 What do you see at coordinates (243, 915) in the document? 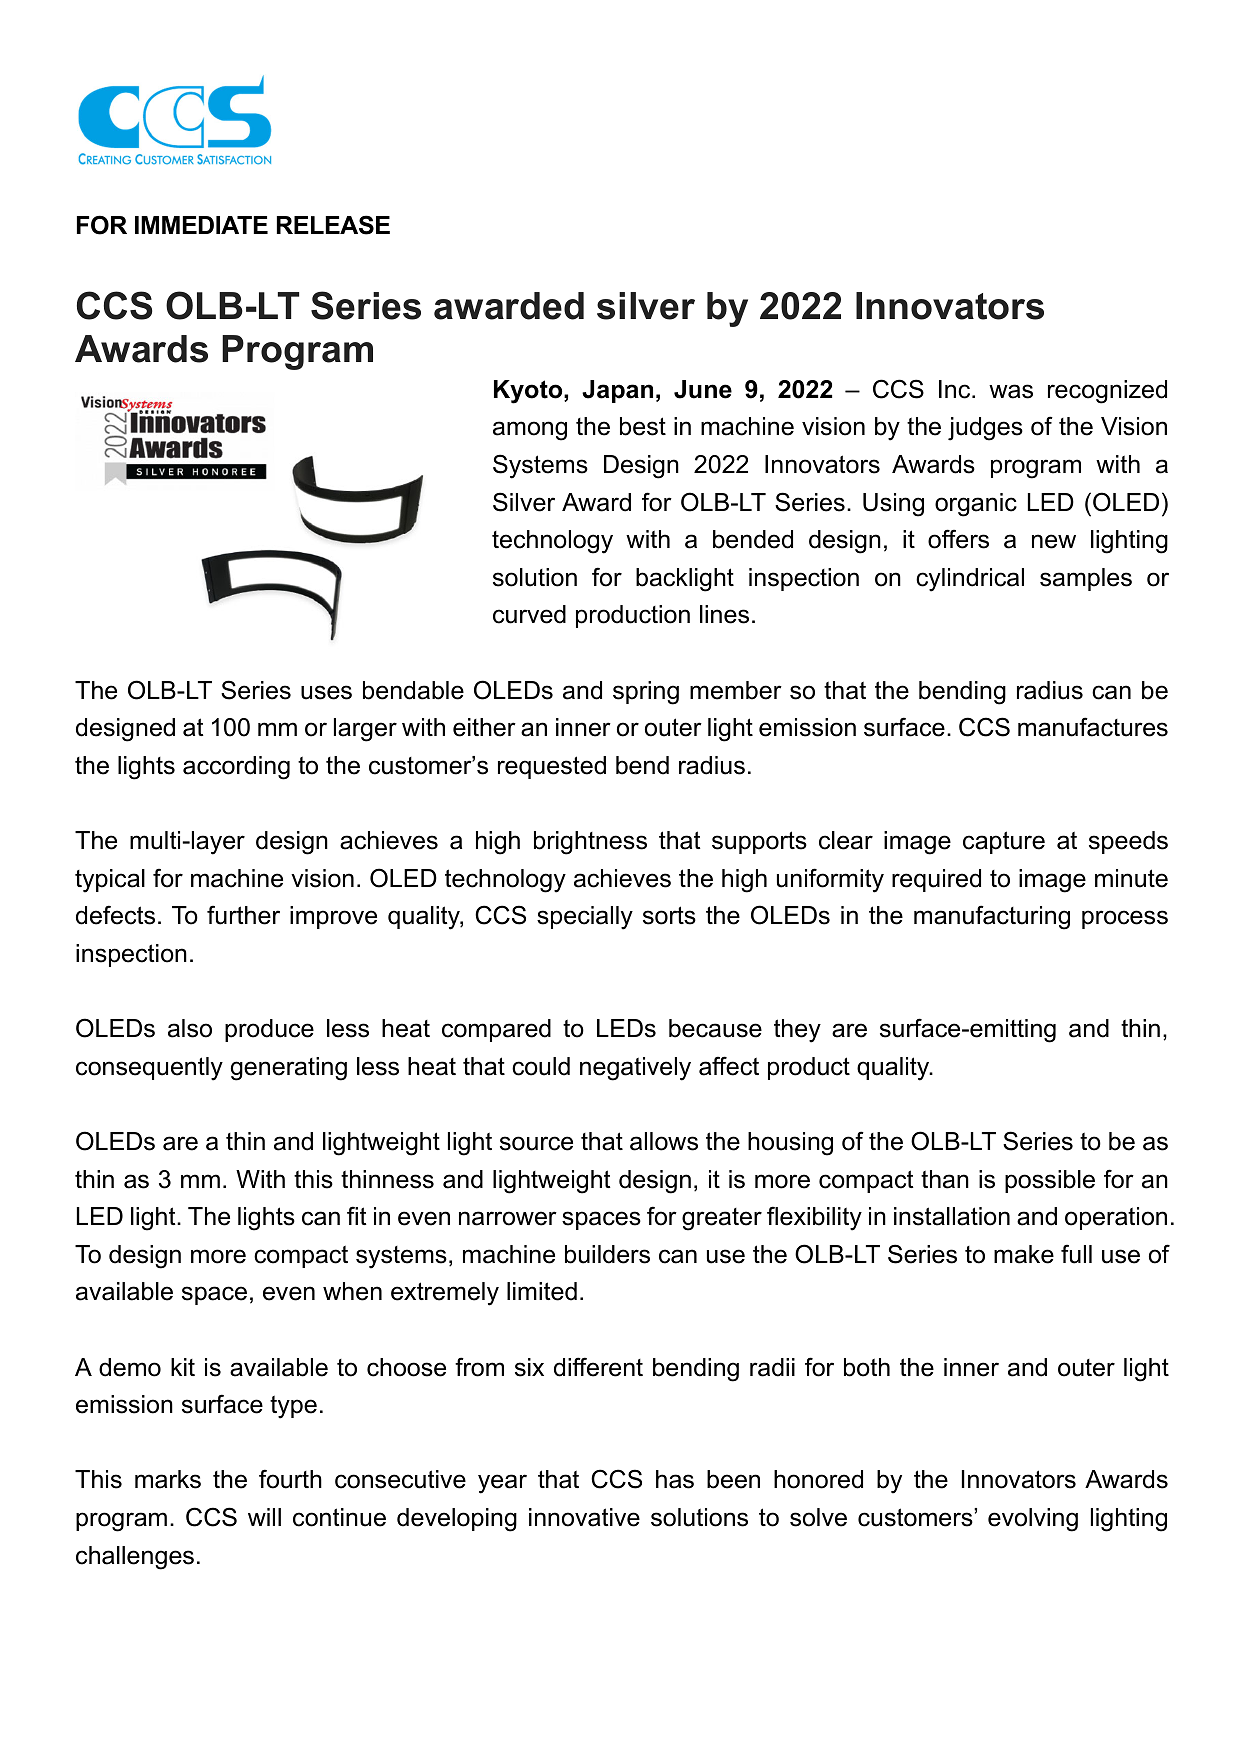
I see `further` at bounding box center [243, 915].
